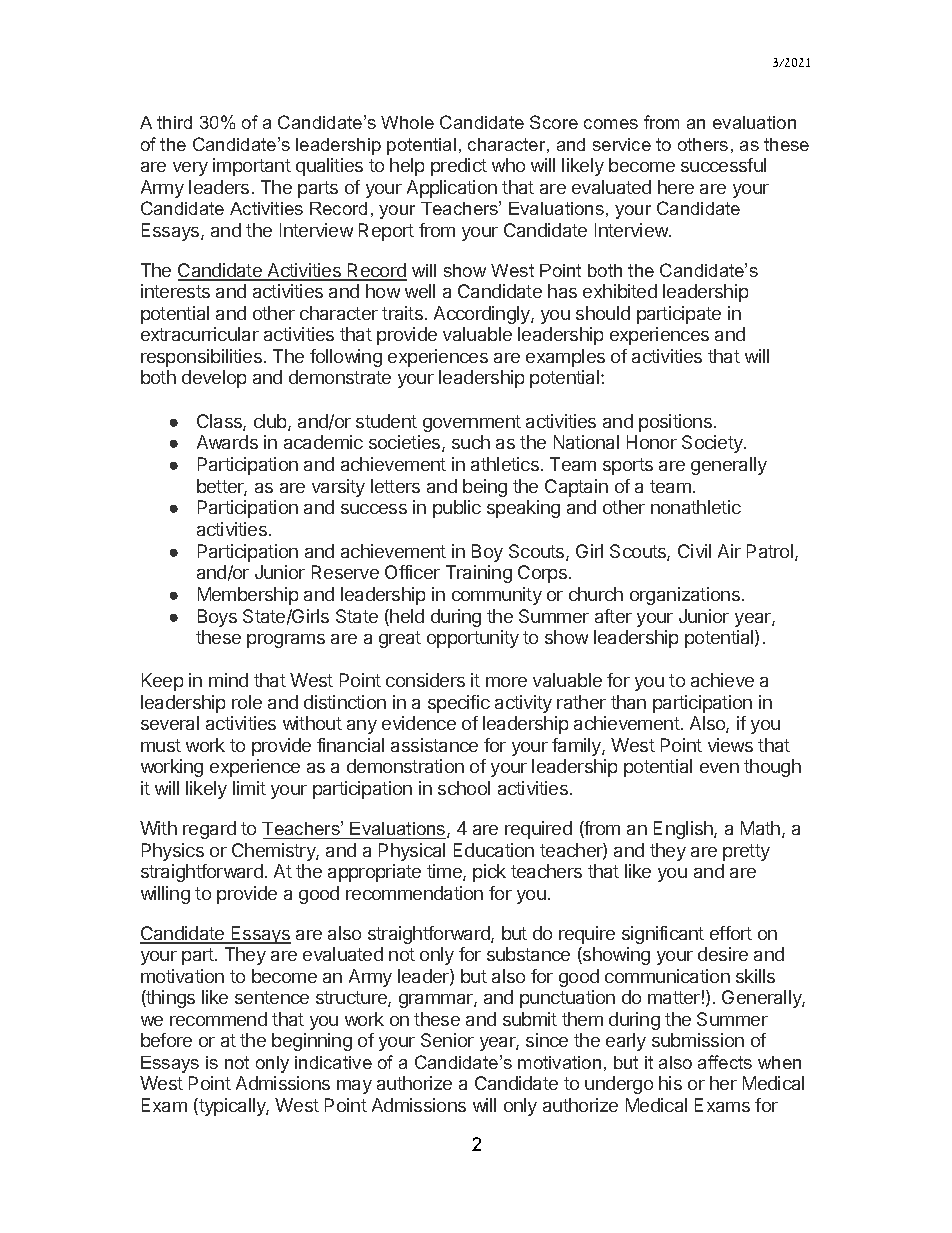 The height and width of the document is (1233, 952). What do you see at coordinates (434, 745) in the document?
I see `assistance` at bounding box center [434, 745].
